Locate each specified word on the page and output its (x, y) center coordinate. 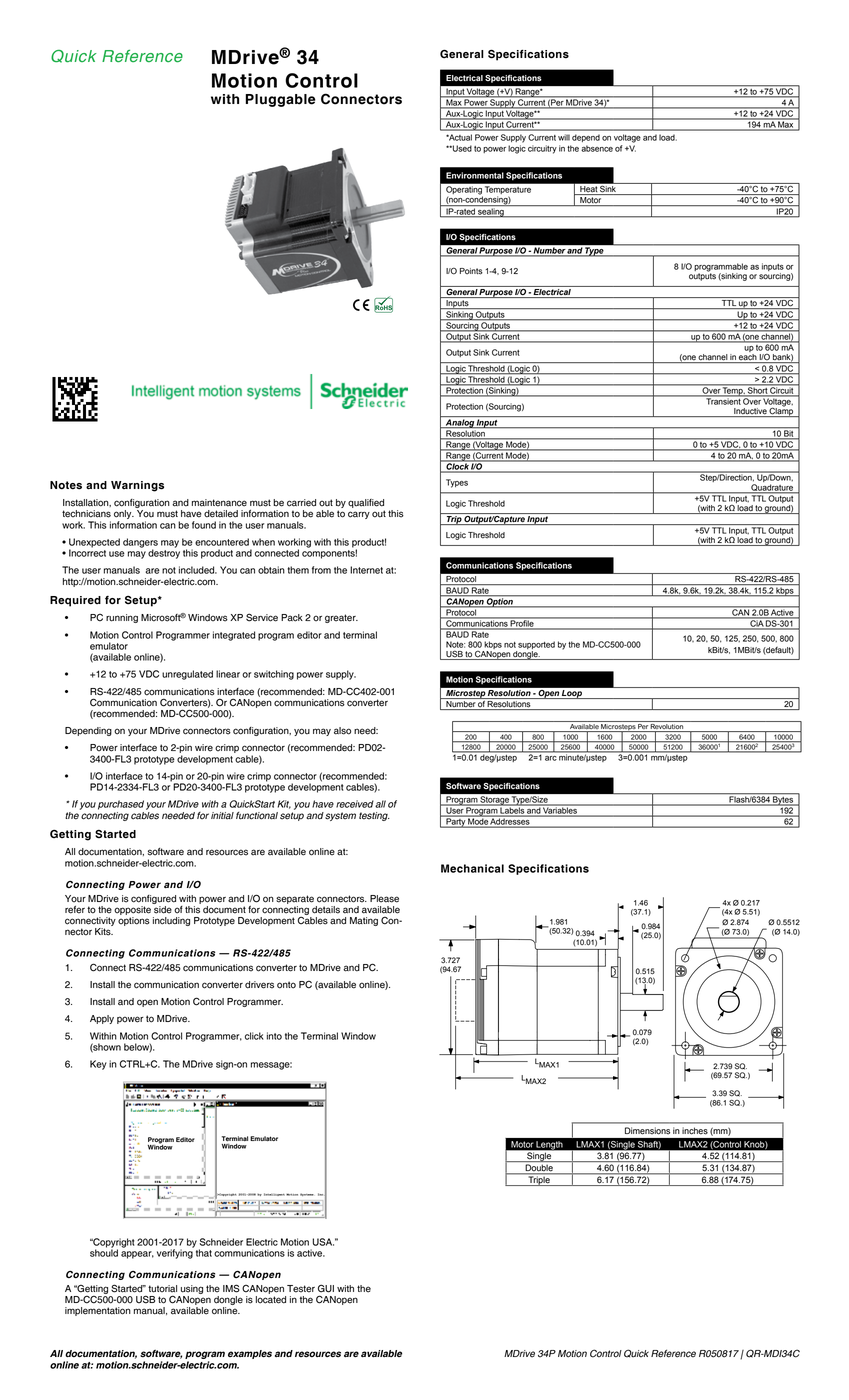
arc (551, 758)
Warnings (137, 486)
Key (98, 1065)
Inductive (750, 412)
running (122, 618)
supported (536, 645)
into (274, 1036)
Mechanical (472, 868)
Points (471, 271)
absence (597, 148)
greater (341, 618)
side (163, 910)
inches (695, 1131)
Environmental (475, 175)
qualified (366, 505)
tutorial (162, 1289)
